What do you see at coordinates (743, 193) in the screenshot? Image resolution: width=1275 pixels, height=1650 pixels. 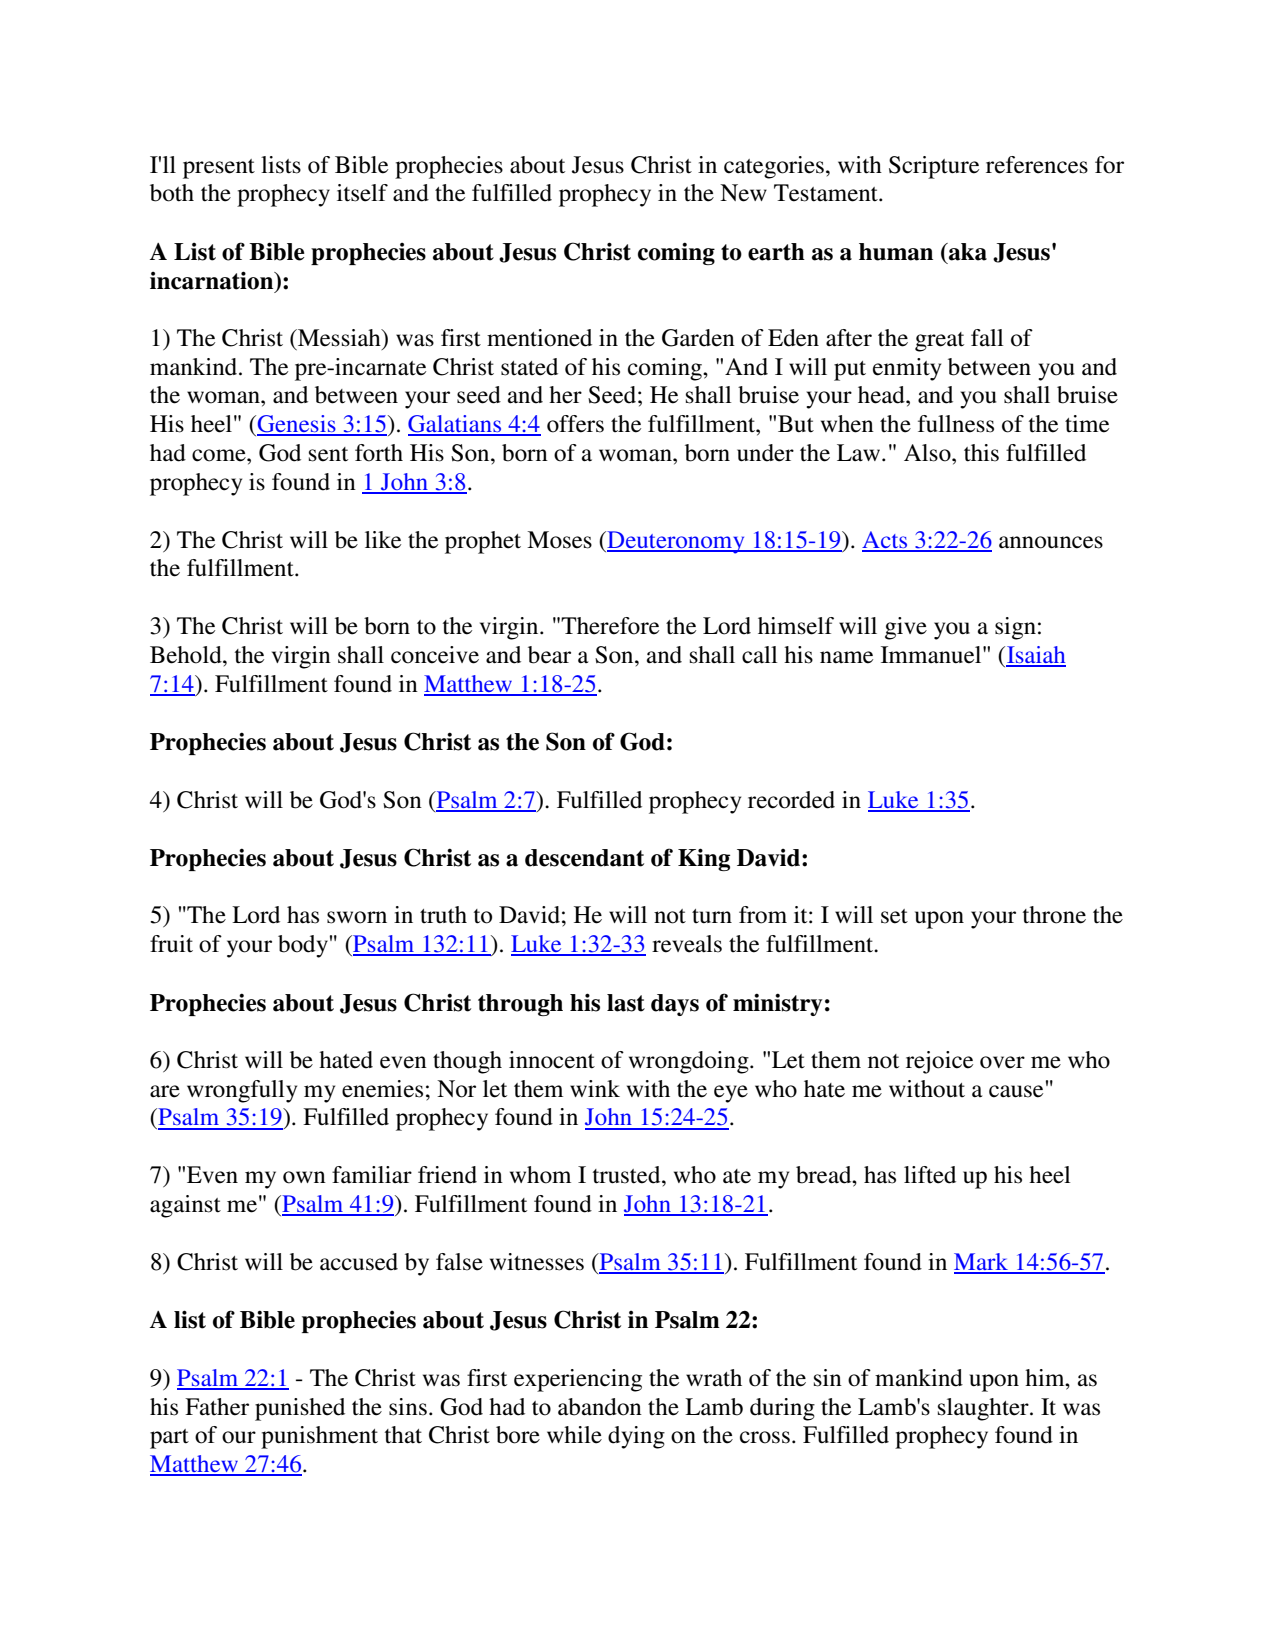 I see `New` at bounding box center [743, 193].
